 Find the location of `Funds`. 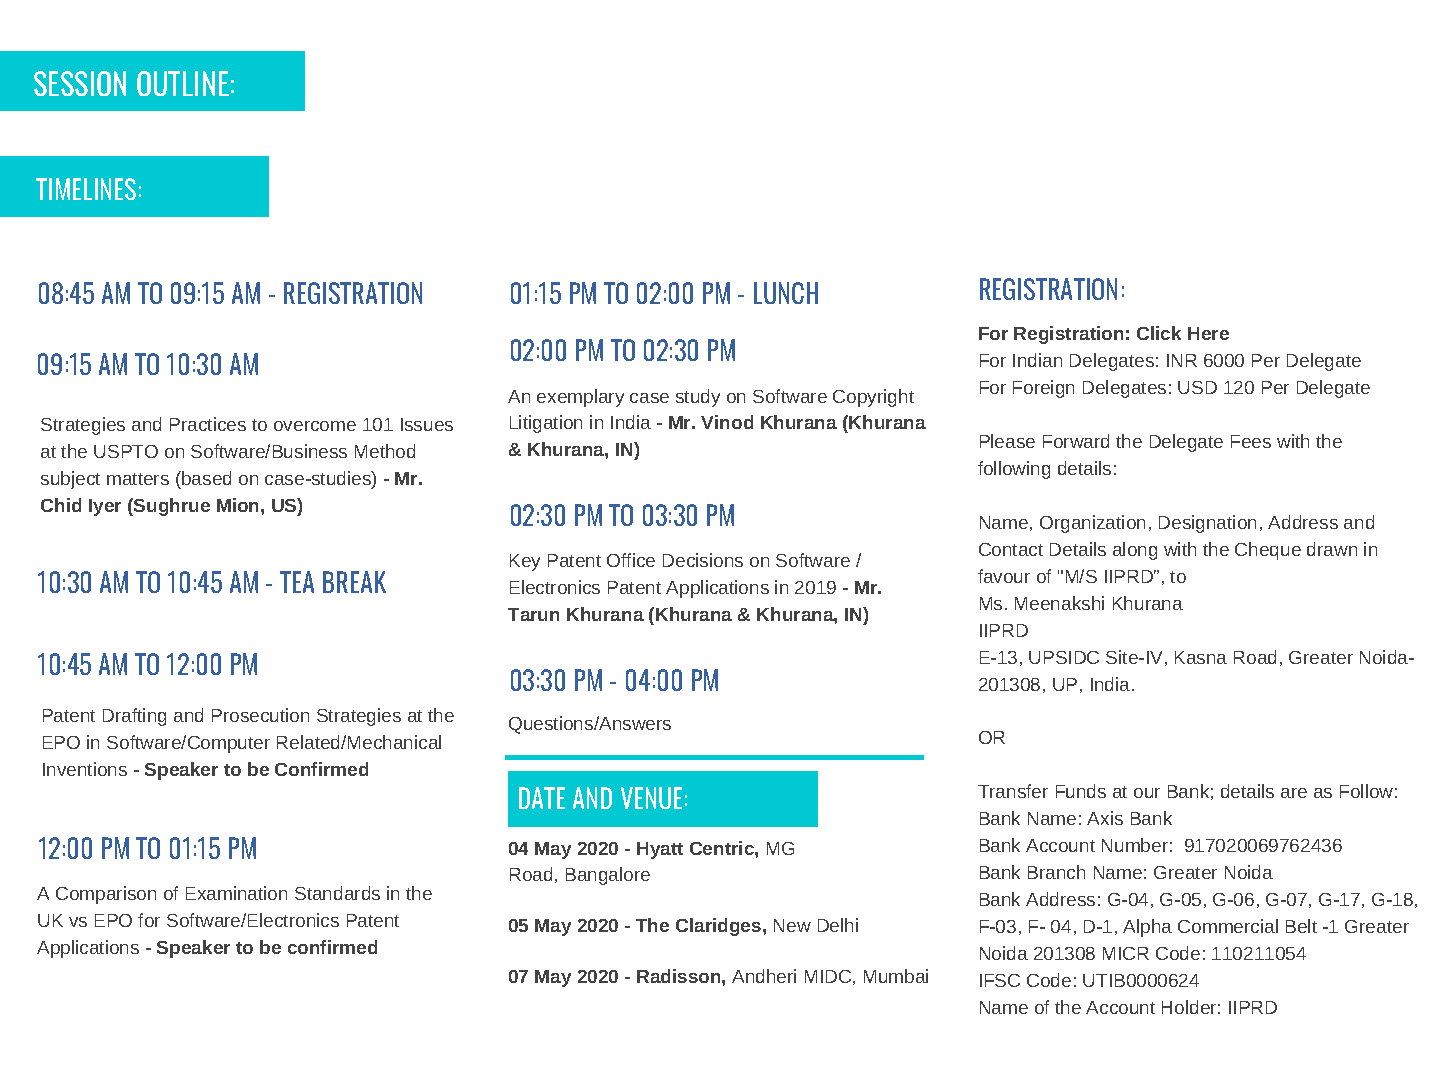

Funds is located at coordinates (1081, 791).
